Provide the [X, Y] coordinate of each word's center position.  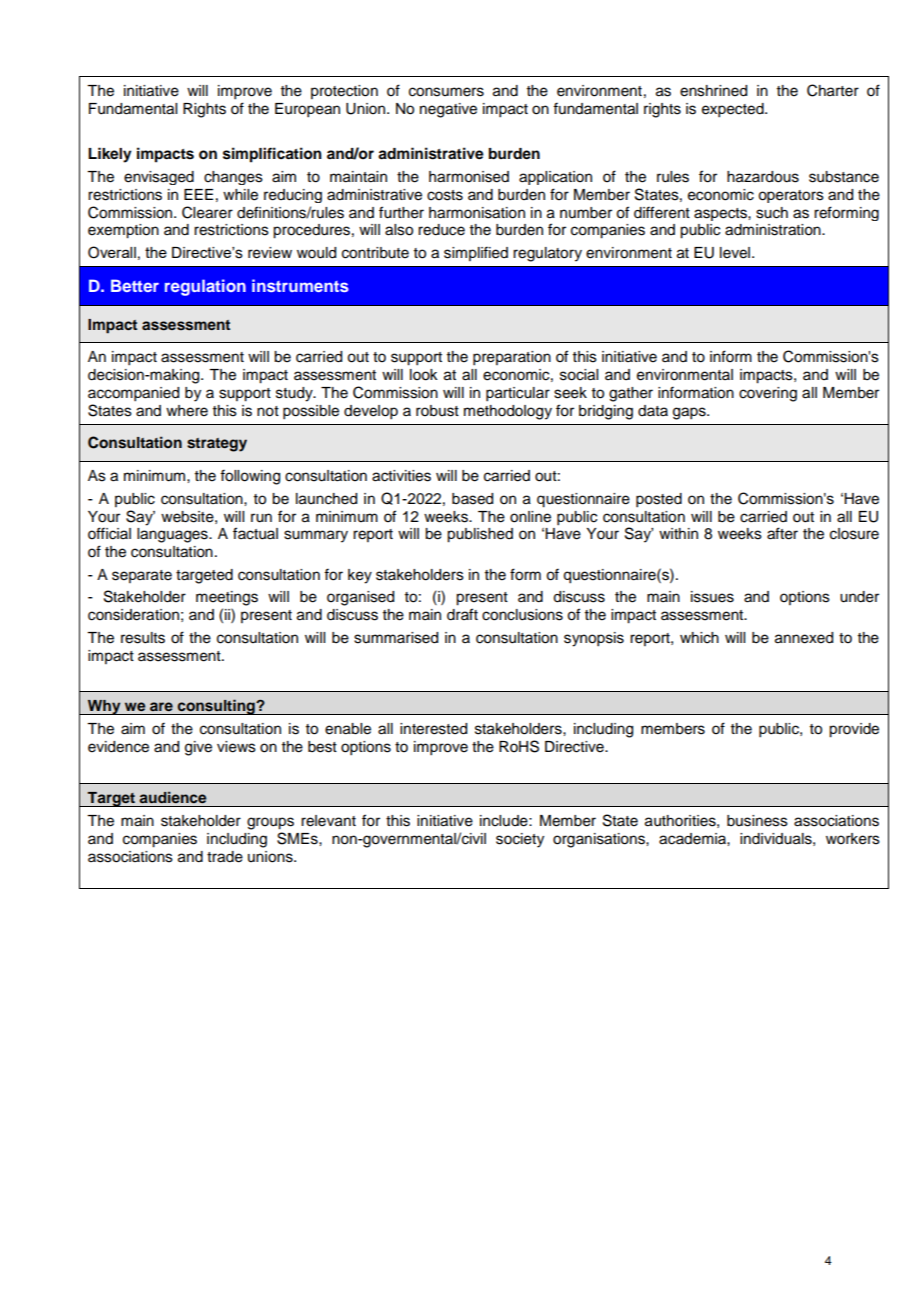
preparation [512, 358]
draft [462, 614]
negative [448, 110]
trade [225, 857]
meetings [227, 598]
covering [768, 394]
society [520, 840]
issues [712, 597]
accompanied [133, 394]
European [307, 110]
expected [734, 110]
